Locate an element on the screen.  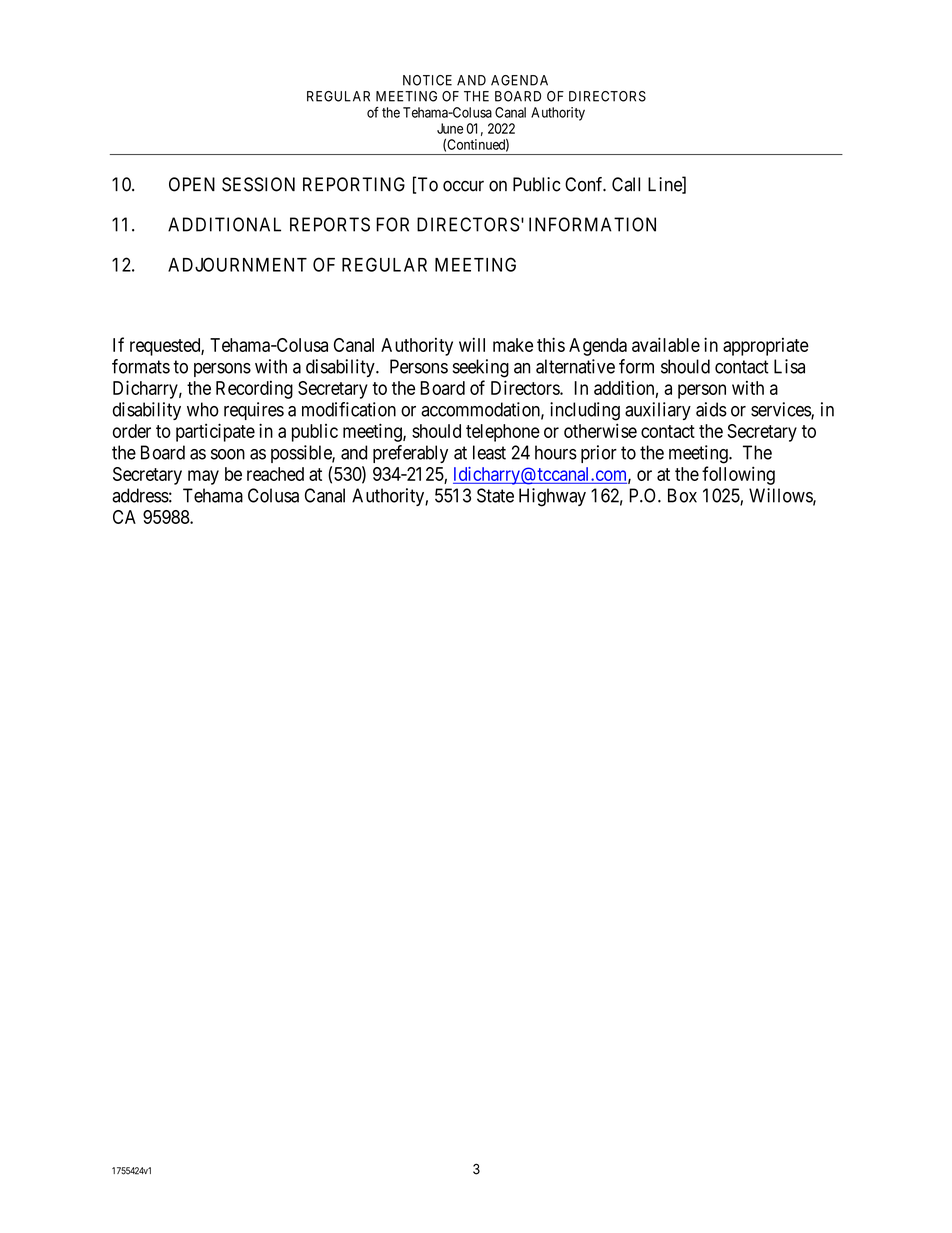
may is located at coordinates (203, 477).
